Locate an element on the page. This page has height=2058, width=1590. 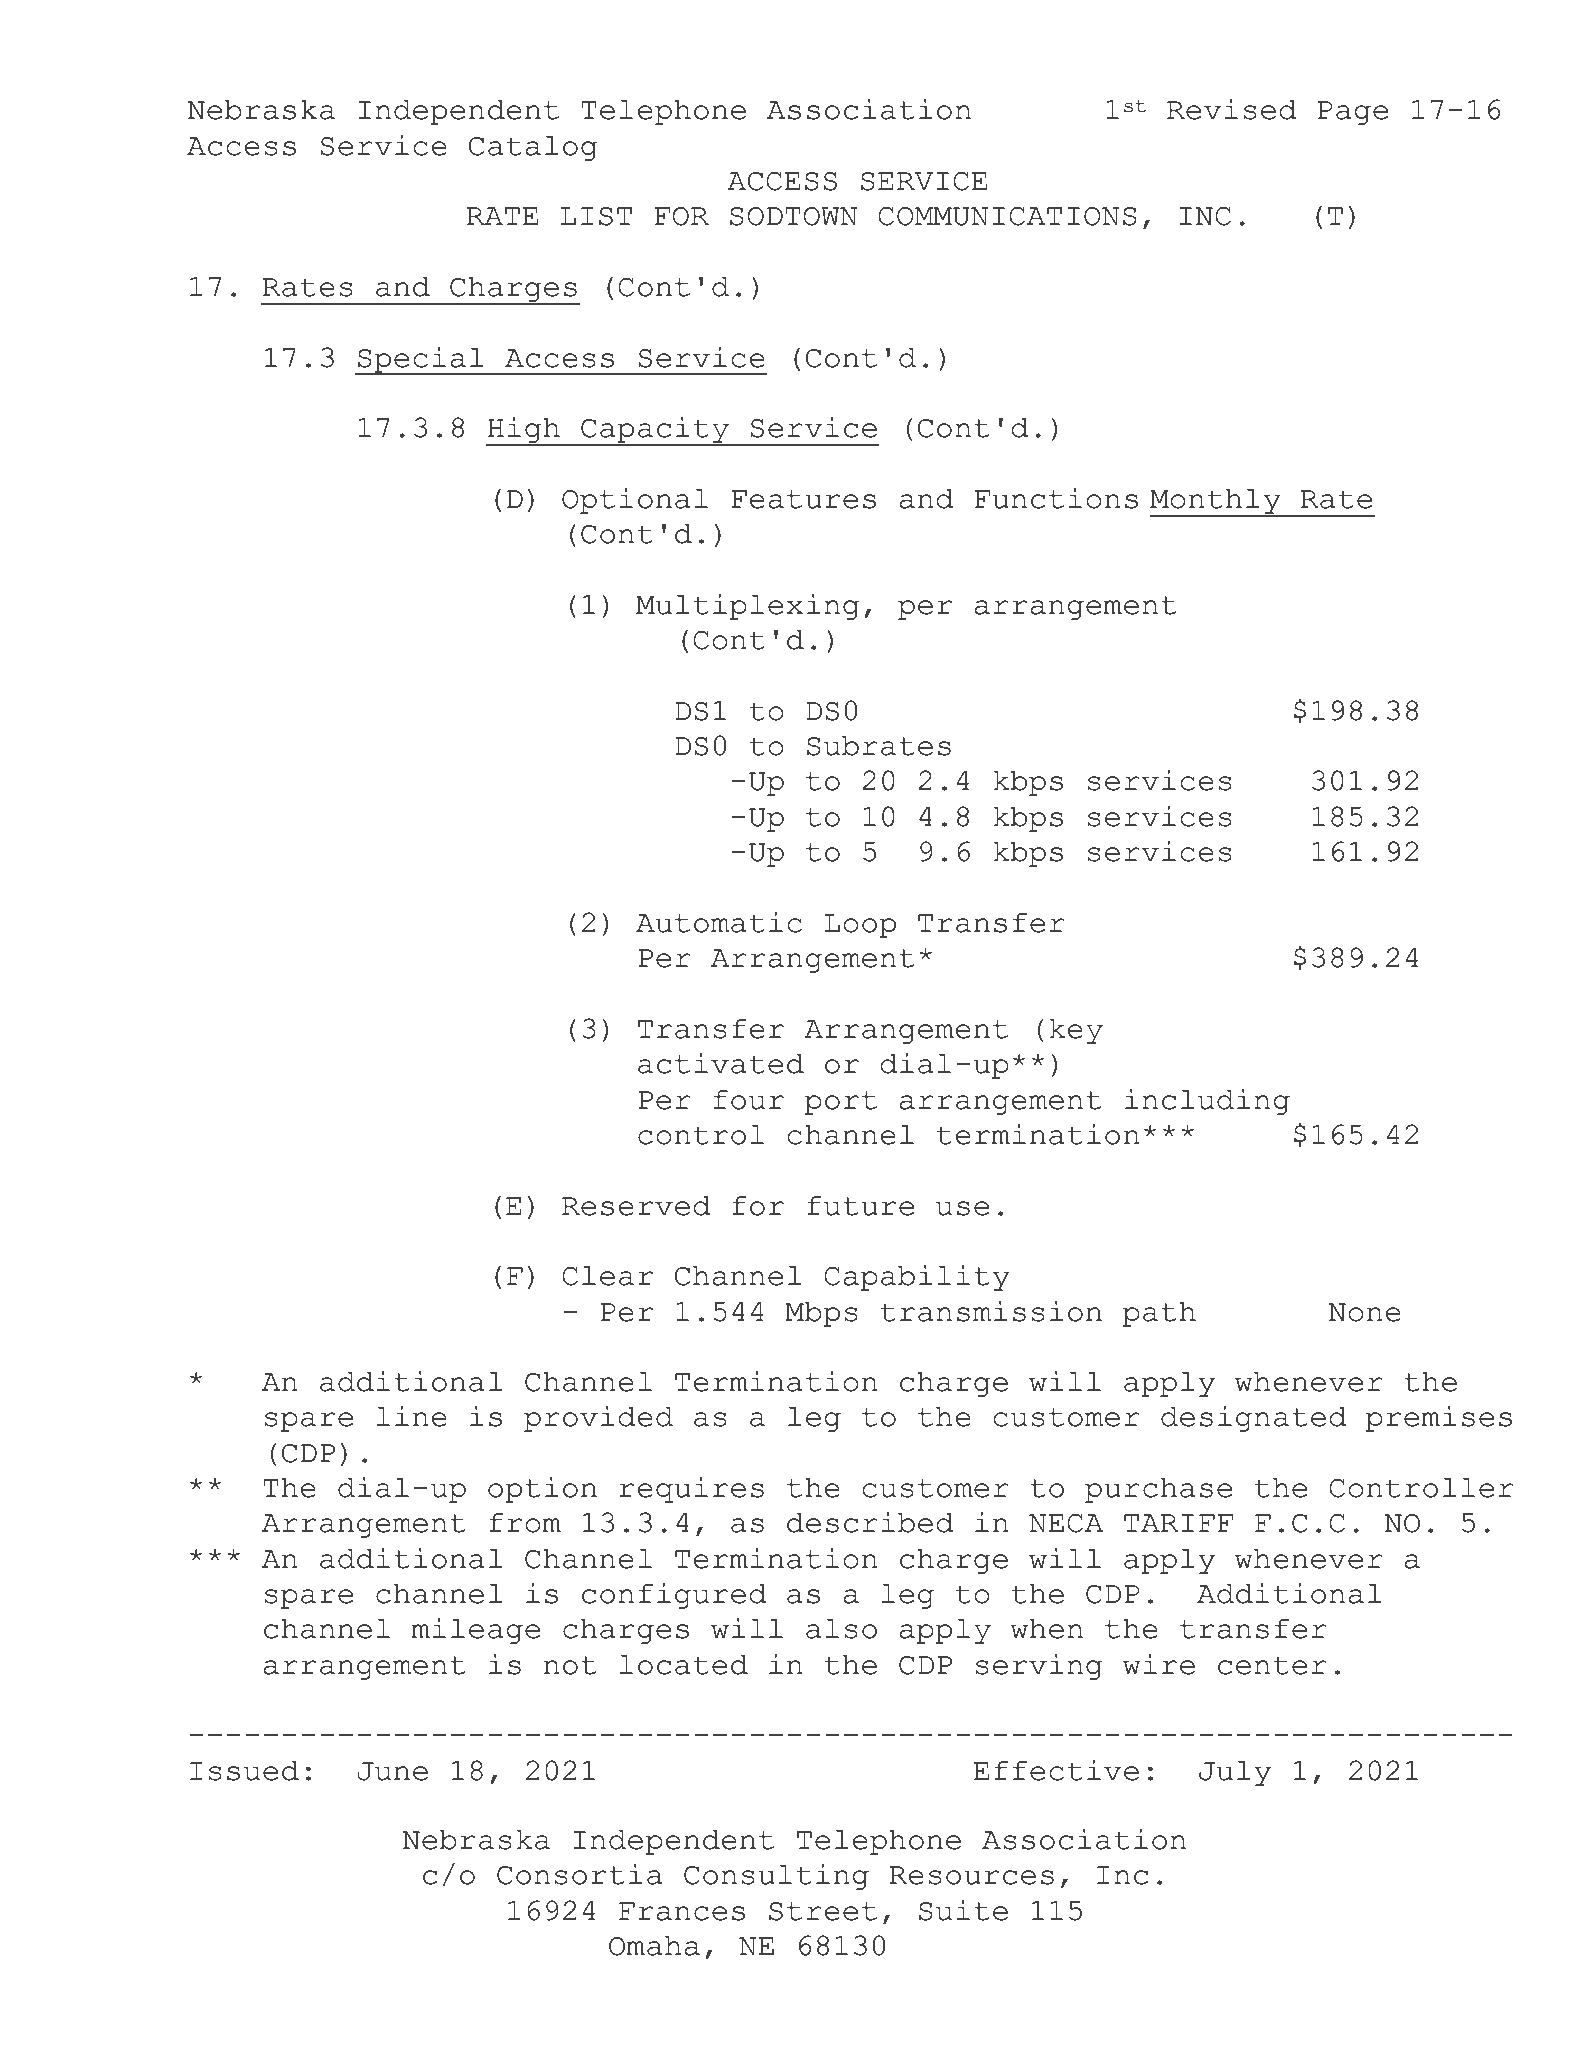
COMMUNICATIONS is located at coordinates (1008, 216).
